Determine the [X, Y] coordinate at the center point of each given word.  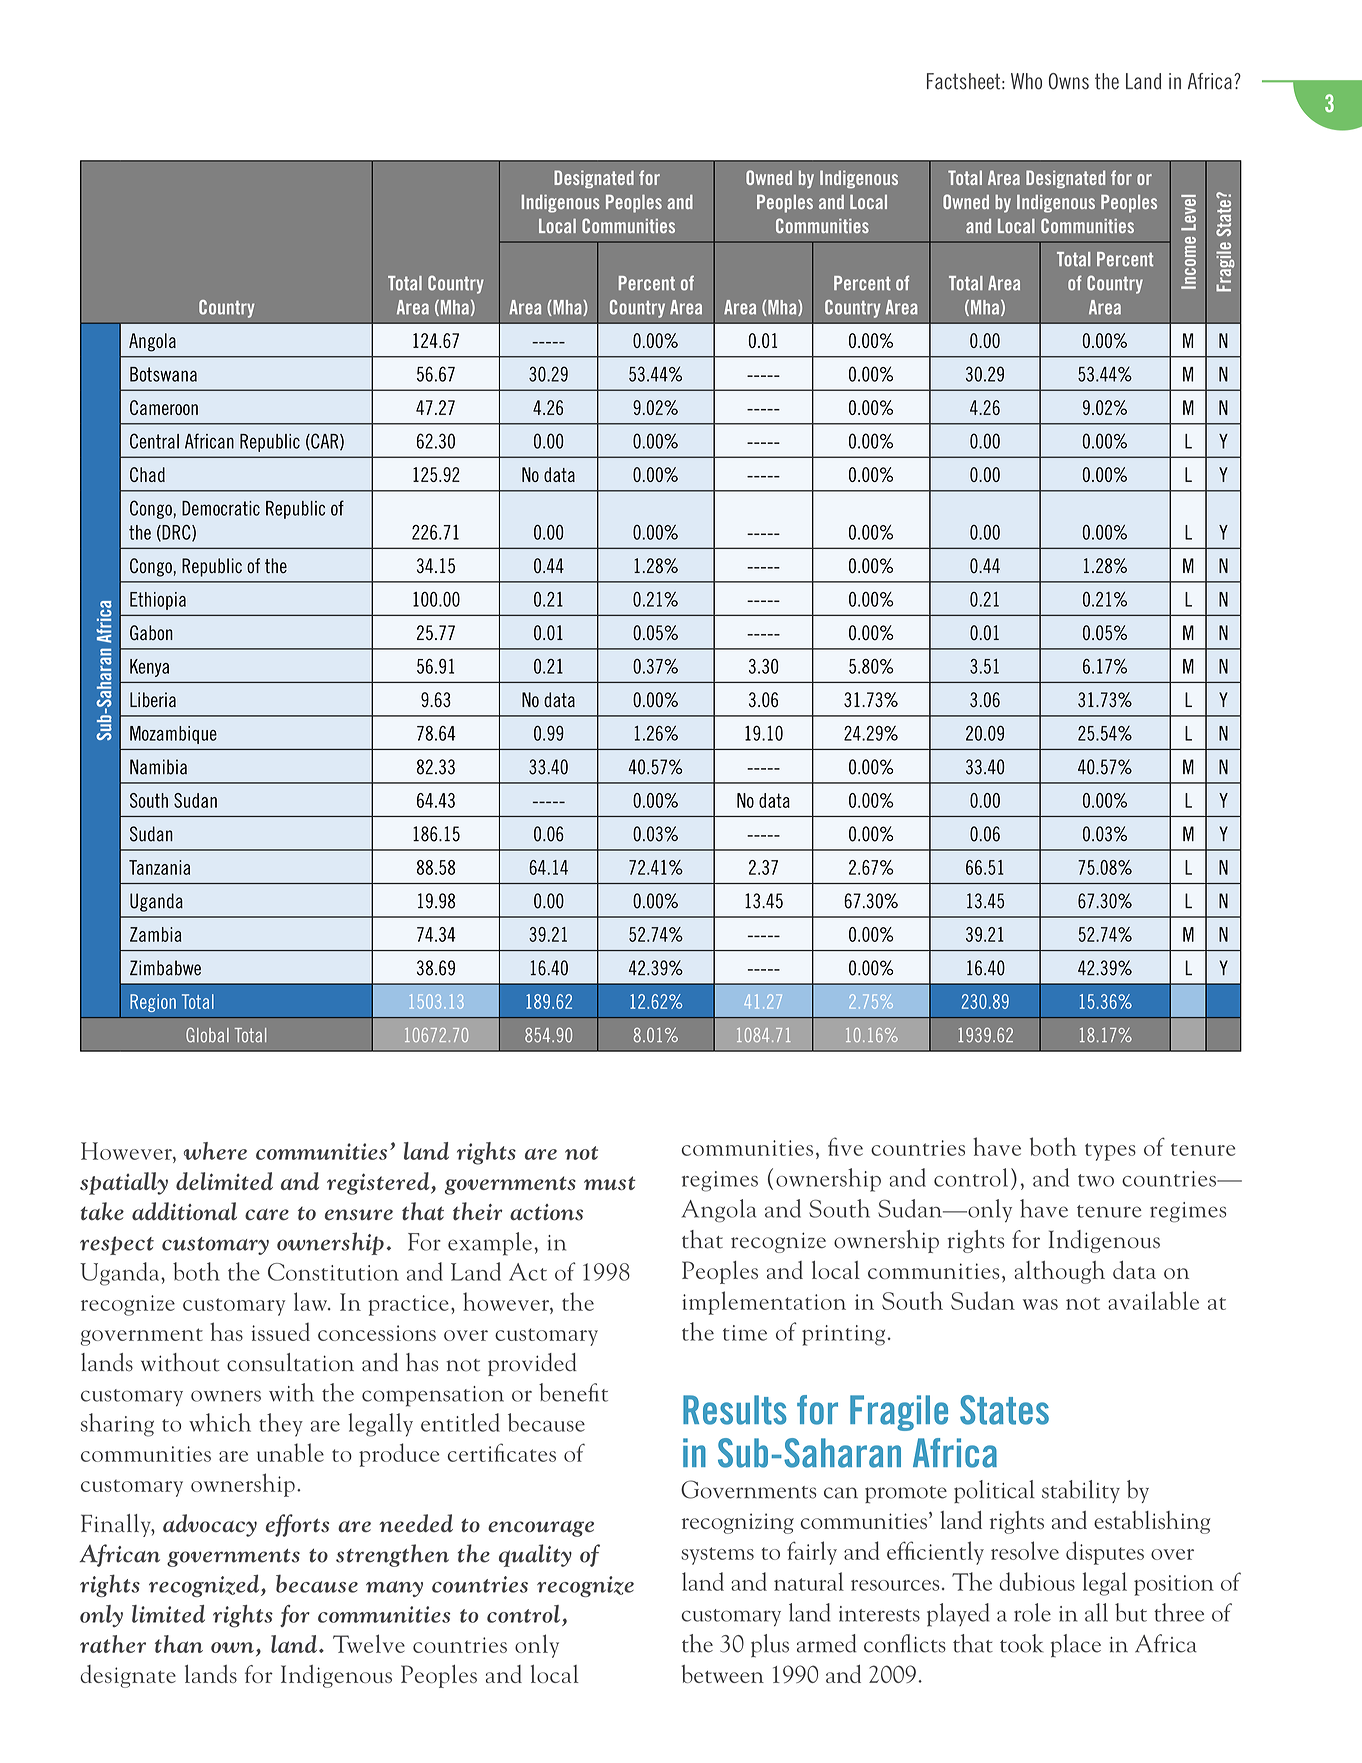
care [267, 1215]
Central [154, 441]
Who [1026, 81]
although [1060, 1272]
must [610, 1183]
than [179, 1644]
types [1110, 1152]
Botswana [163, 374]
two [1096, 1180]
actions [546, 1212]
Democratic [221, 508]
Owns [1069, 81]
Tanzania [159, 867]
